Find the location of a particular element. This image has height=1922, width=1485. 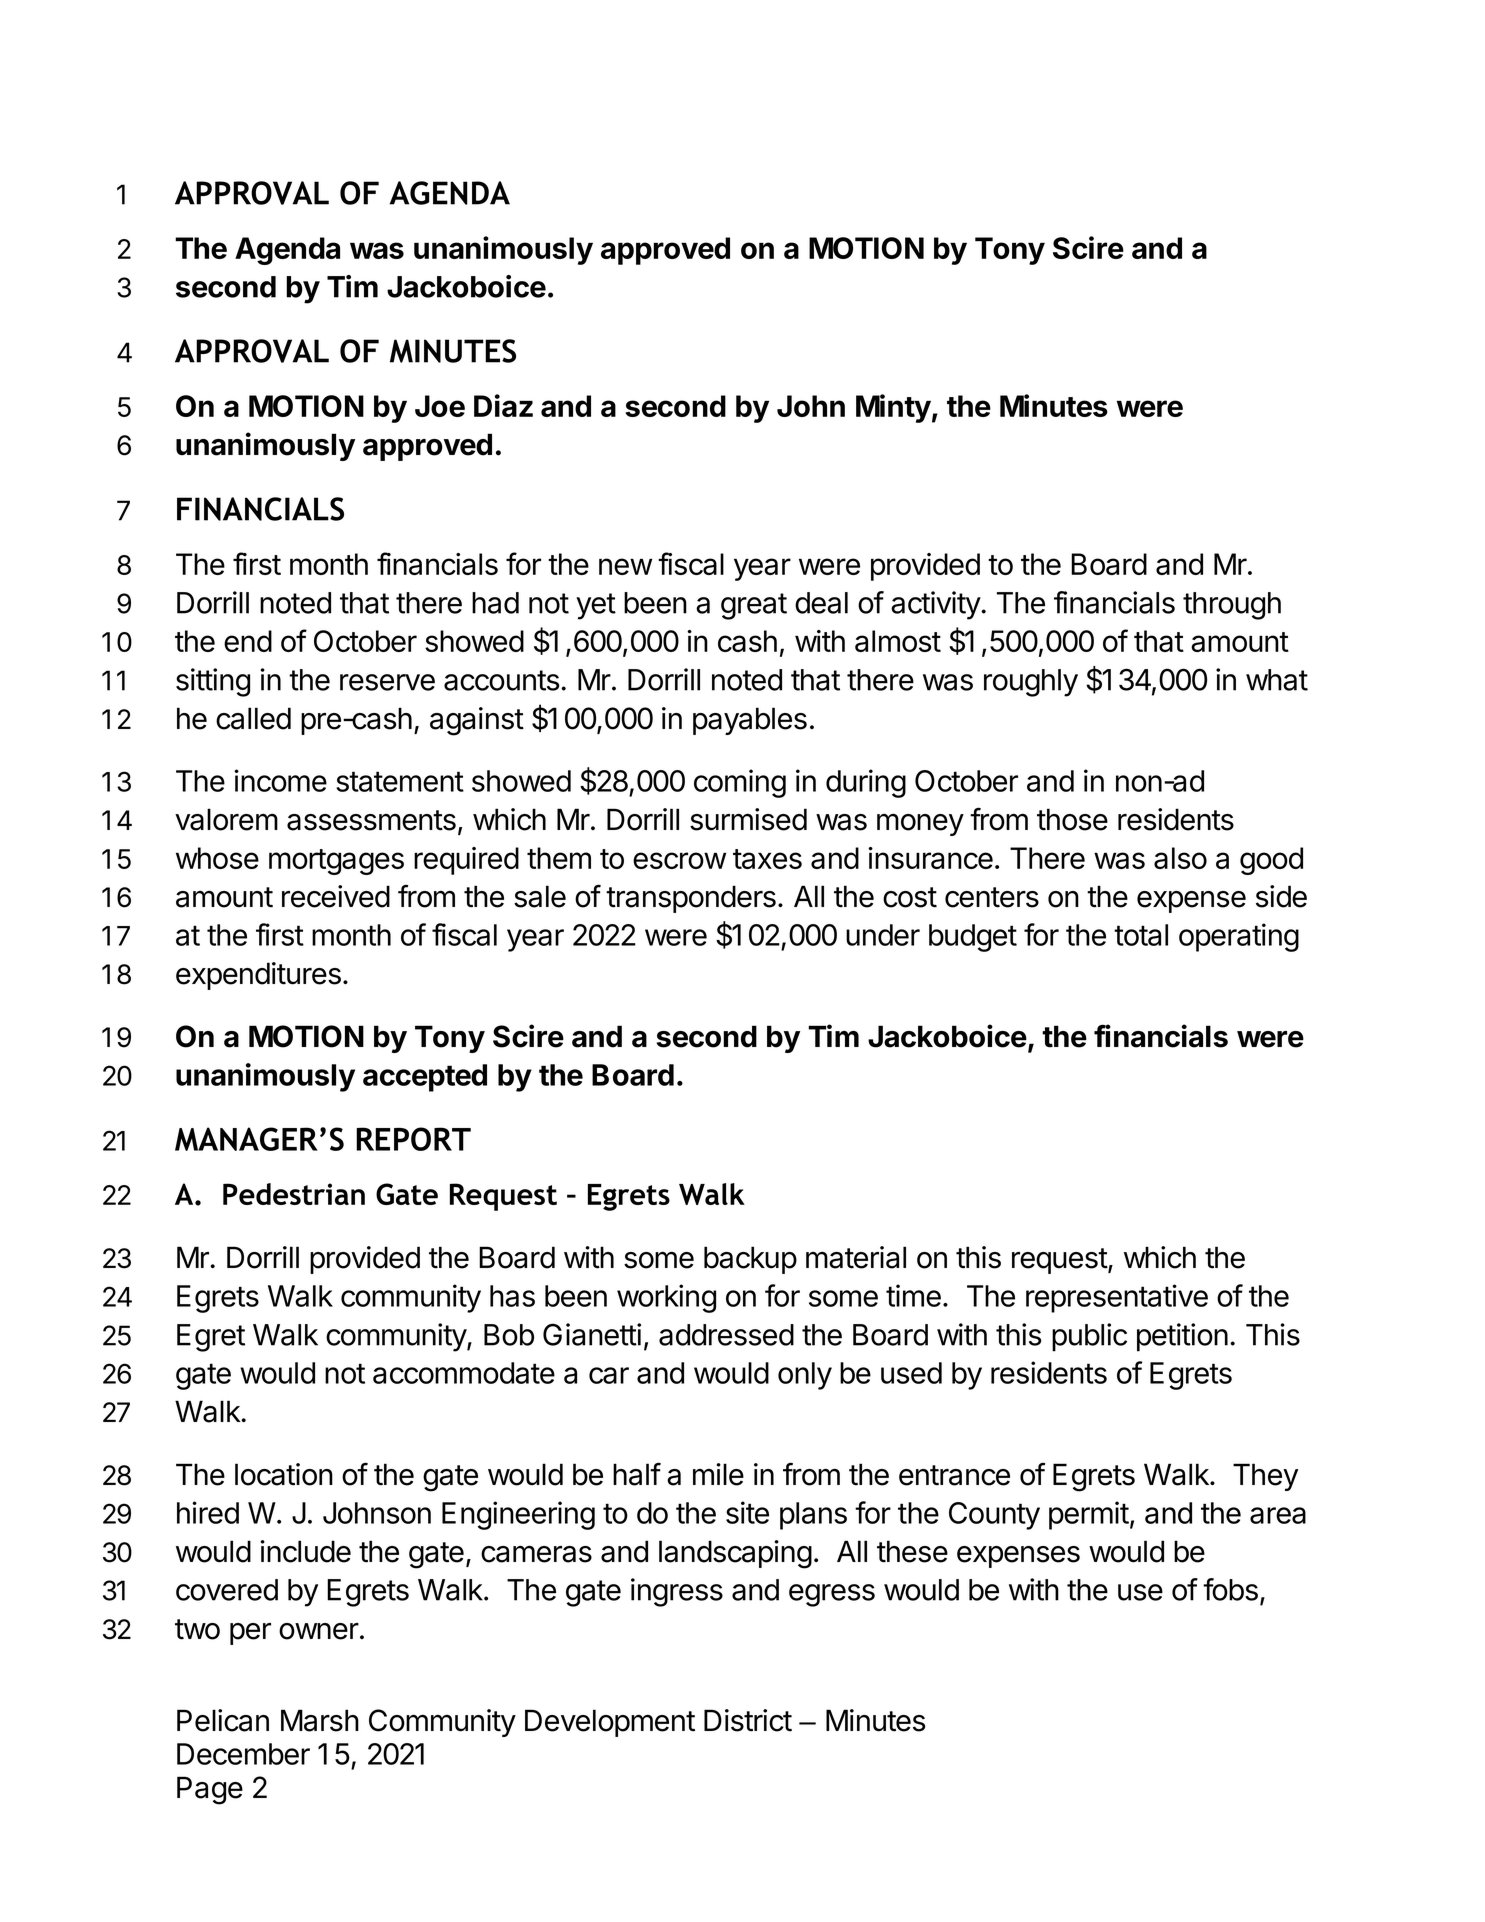

through is located at coordinates (1232, 606).
